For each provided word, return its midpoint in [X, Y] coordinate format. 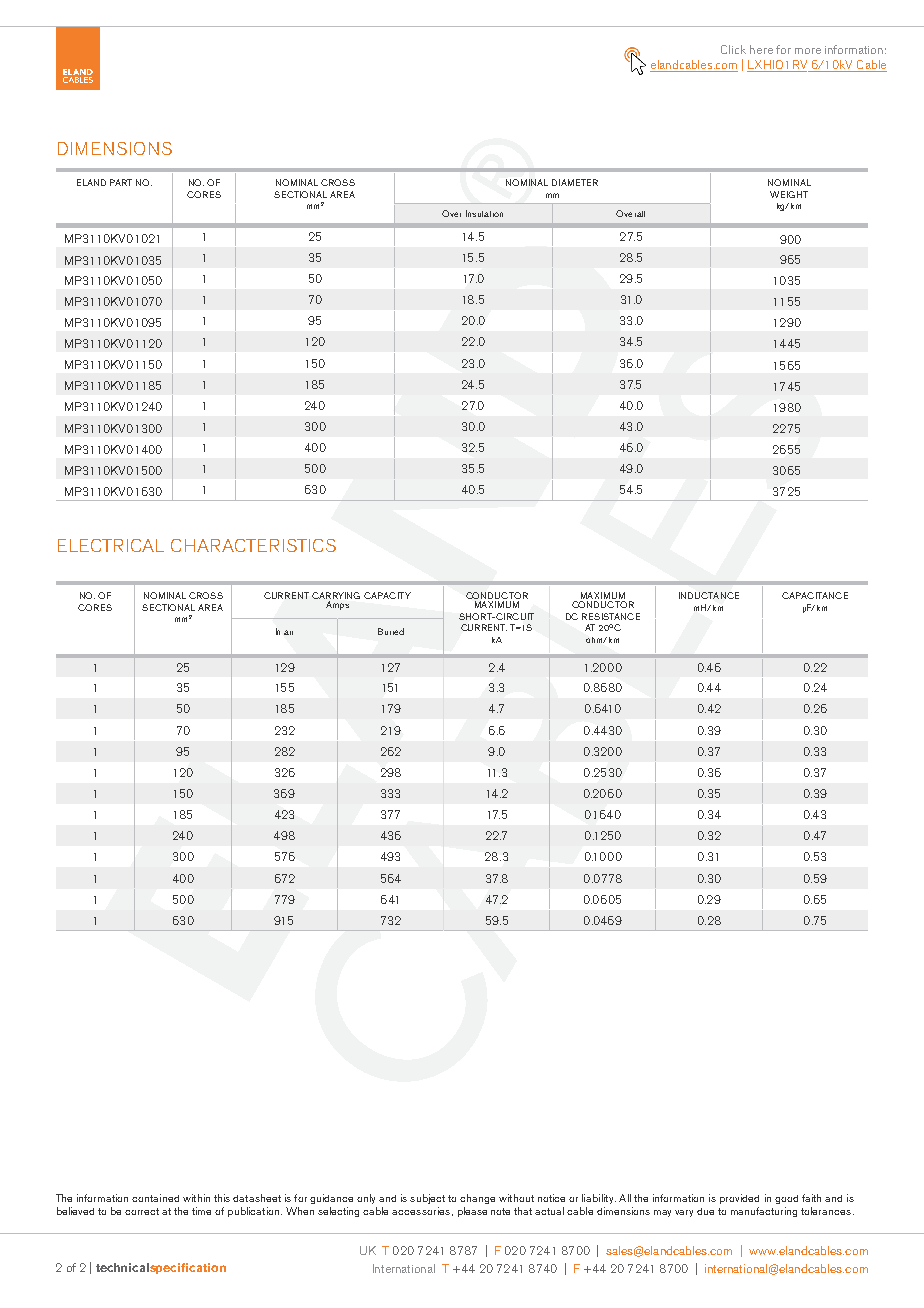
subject [427, 1199]
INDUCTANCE [709, 595]
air [288, 632]
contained [155, 1198]
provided [739, 1199]
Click [733, 49]
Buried [391, 631]
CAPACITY [387, 595]
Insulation [484, 213]
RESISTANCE [611, 616]
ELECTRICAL [111, 545]
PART [121, 182]
